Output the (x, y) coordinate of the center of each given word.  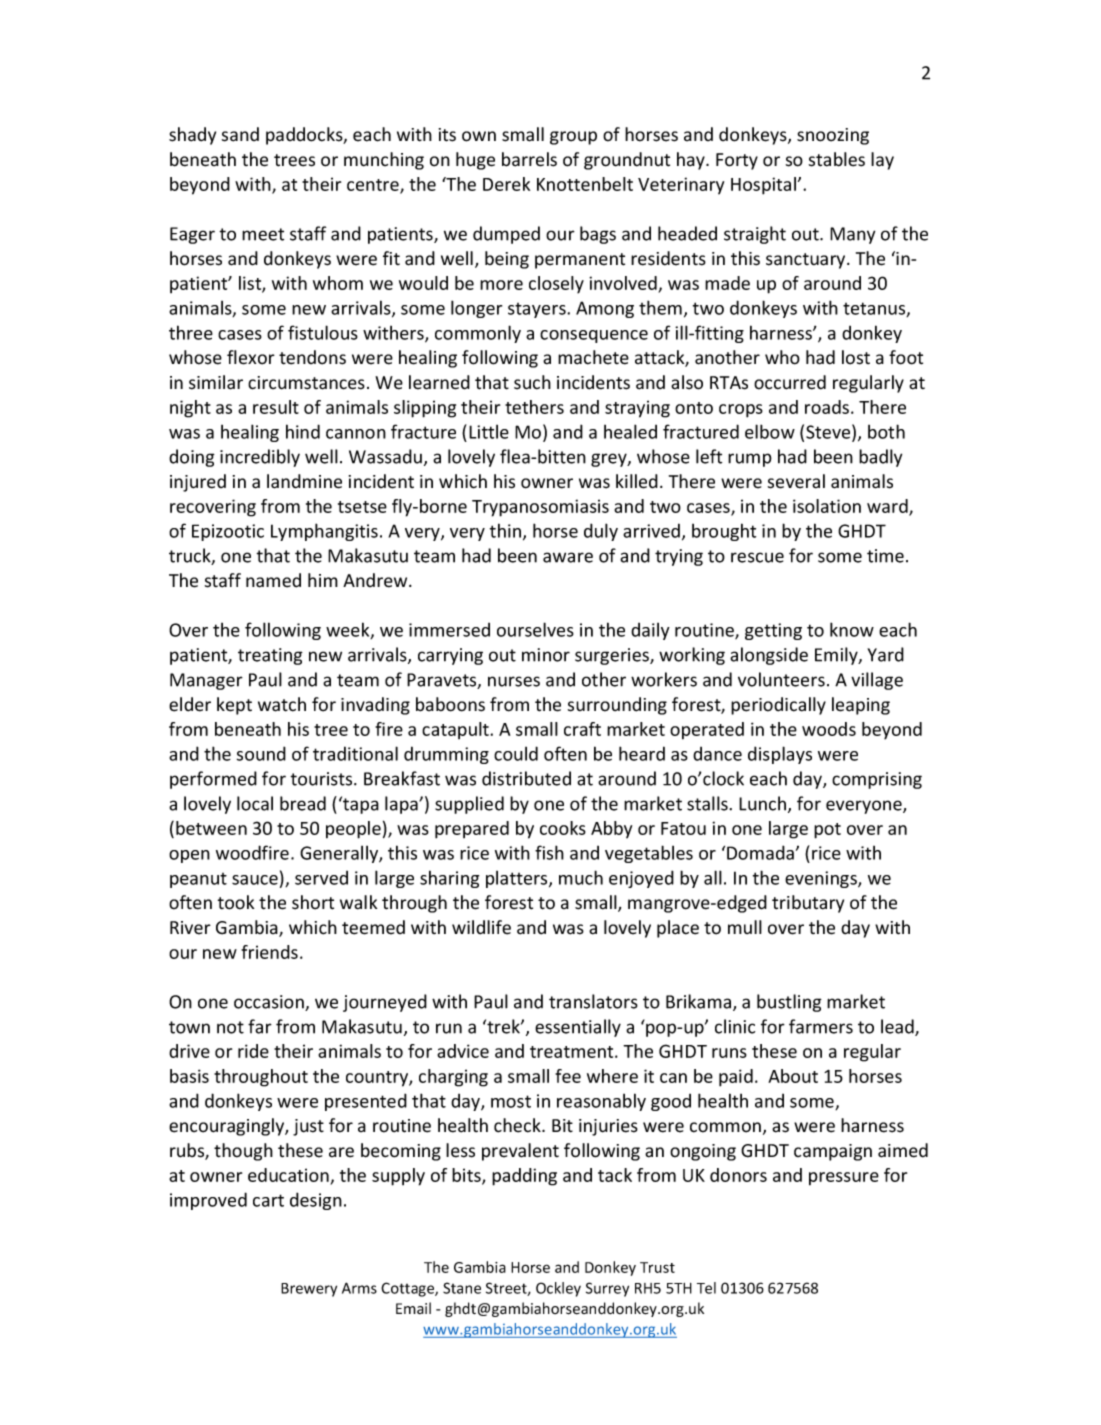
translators (593, 1001)
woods (829, 729)
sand (240, 134)
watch (282, 704)
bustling (789, 1003)
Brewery (309, 1290)
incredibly (260, 458)
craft (582, 729)
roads (827, 407)
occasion (270, 1003)
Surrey (607, 1289)
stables (837, 159)
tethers (534, 407)
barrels (529, 159)
